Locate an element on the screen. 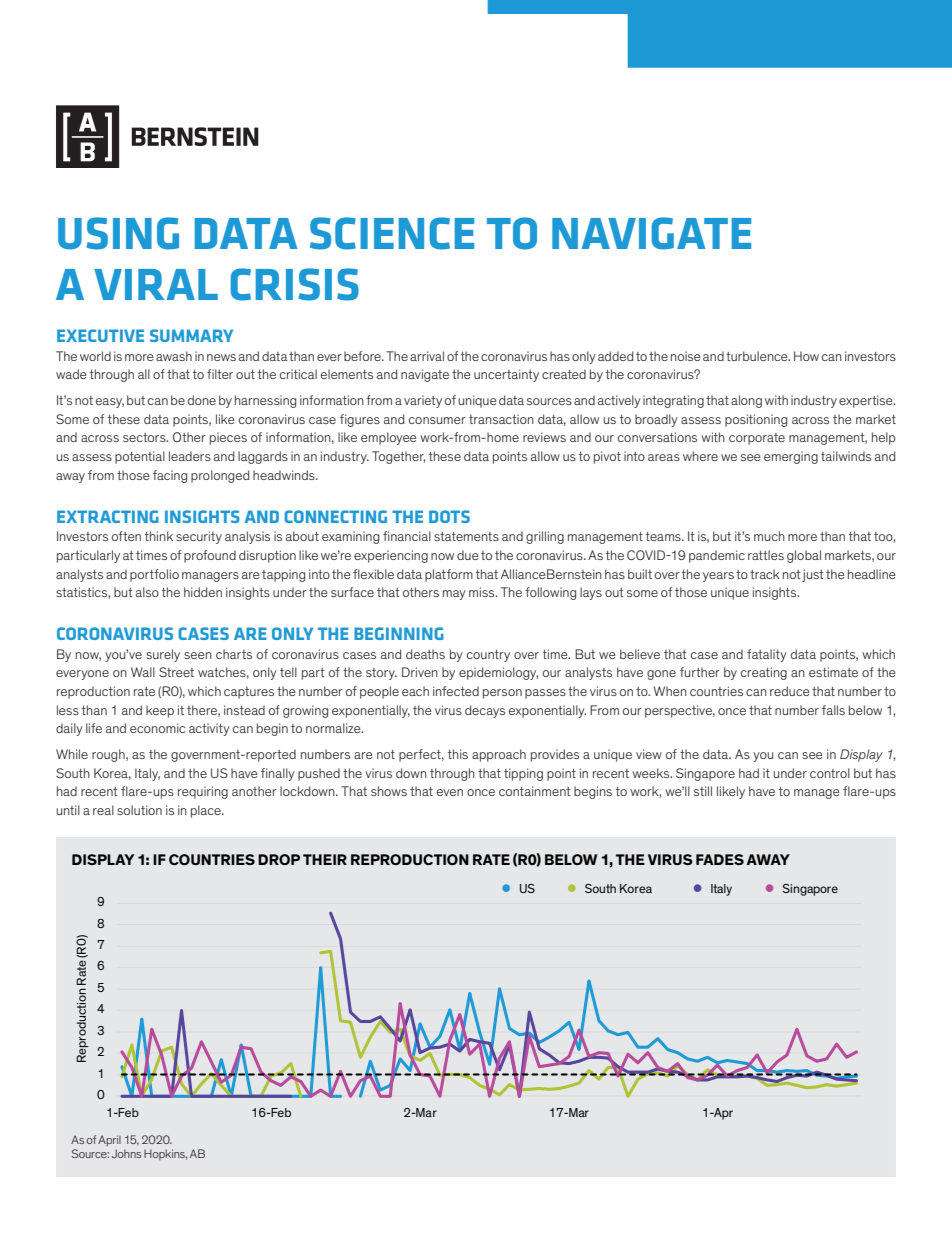 Image resolution: width=952 pixels, height=1233 pixels. DROP is located at coordinates (279, 859).
